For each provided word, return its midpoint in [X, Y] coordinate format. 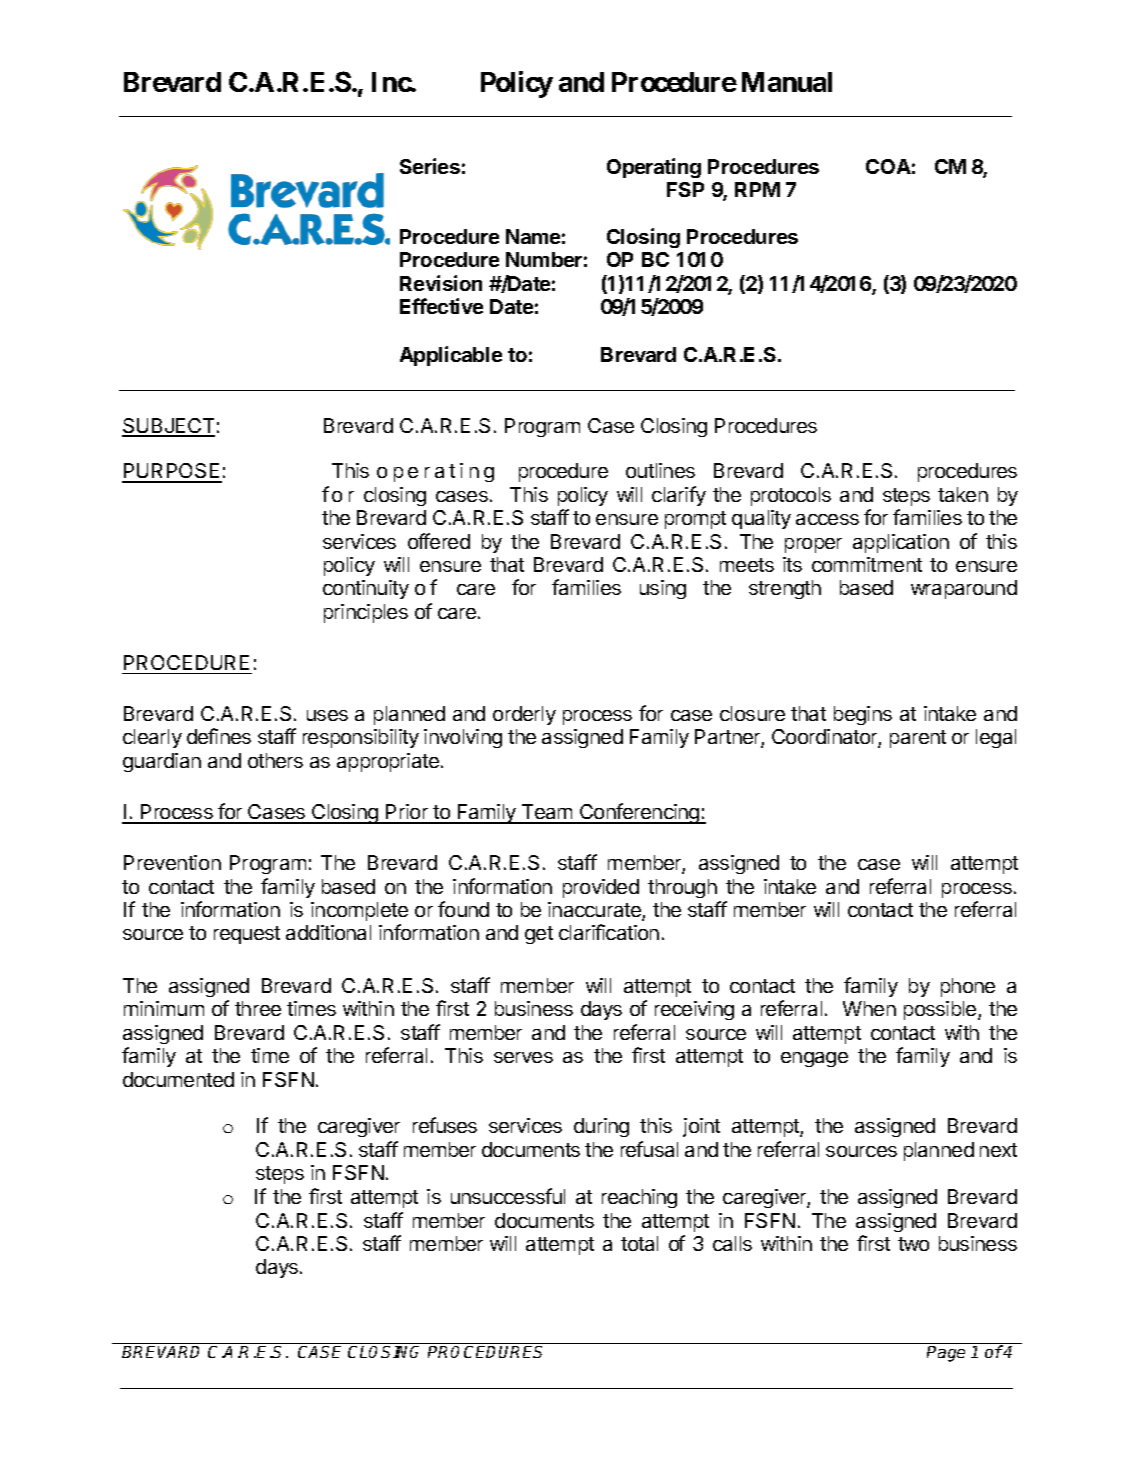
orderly [524, 715]
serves [523, 1057]
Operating [654, 168]
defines [219, 736]
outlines [660, 470]
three [258, 1008]
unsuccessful [508, 1196]
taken [963, 494]
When [869, 1008]
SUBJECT [168, 427]
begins [863, 715]
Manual [787, 82]
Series [430, 166]
